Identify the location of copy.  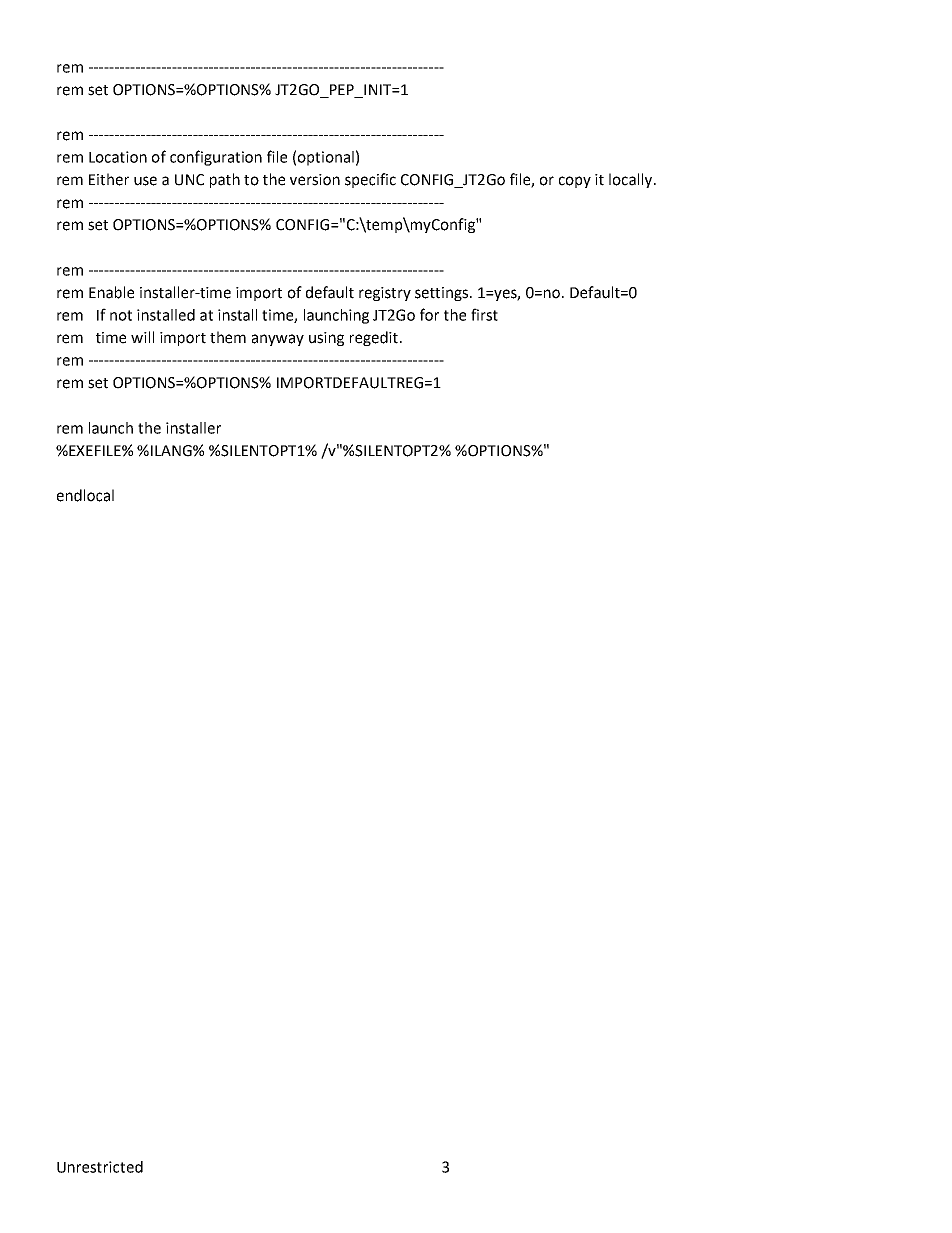
(575, 182).
